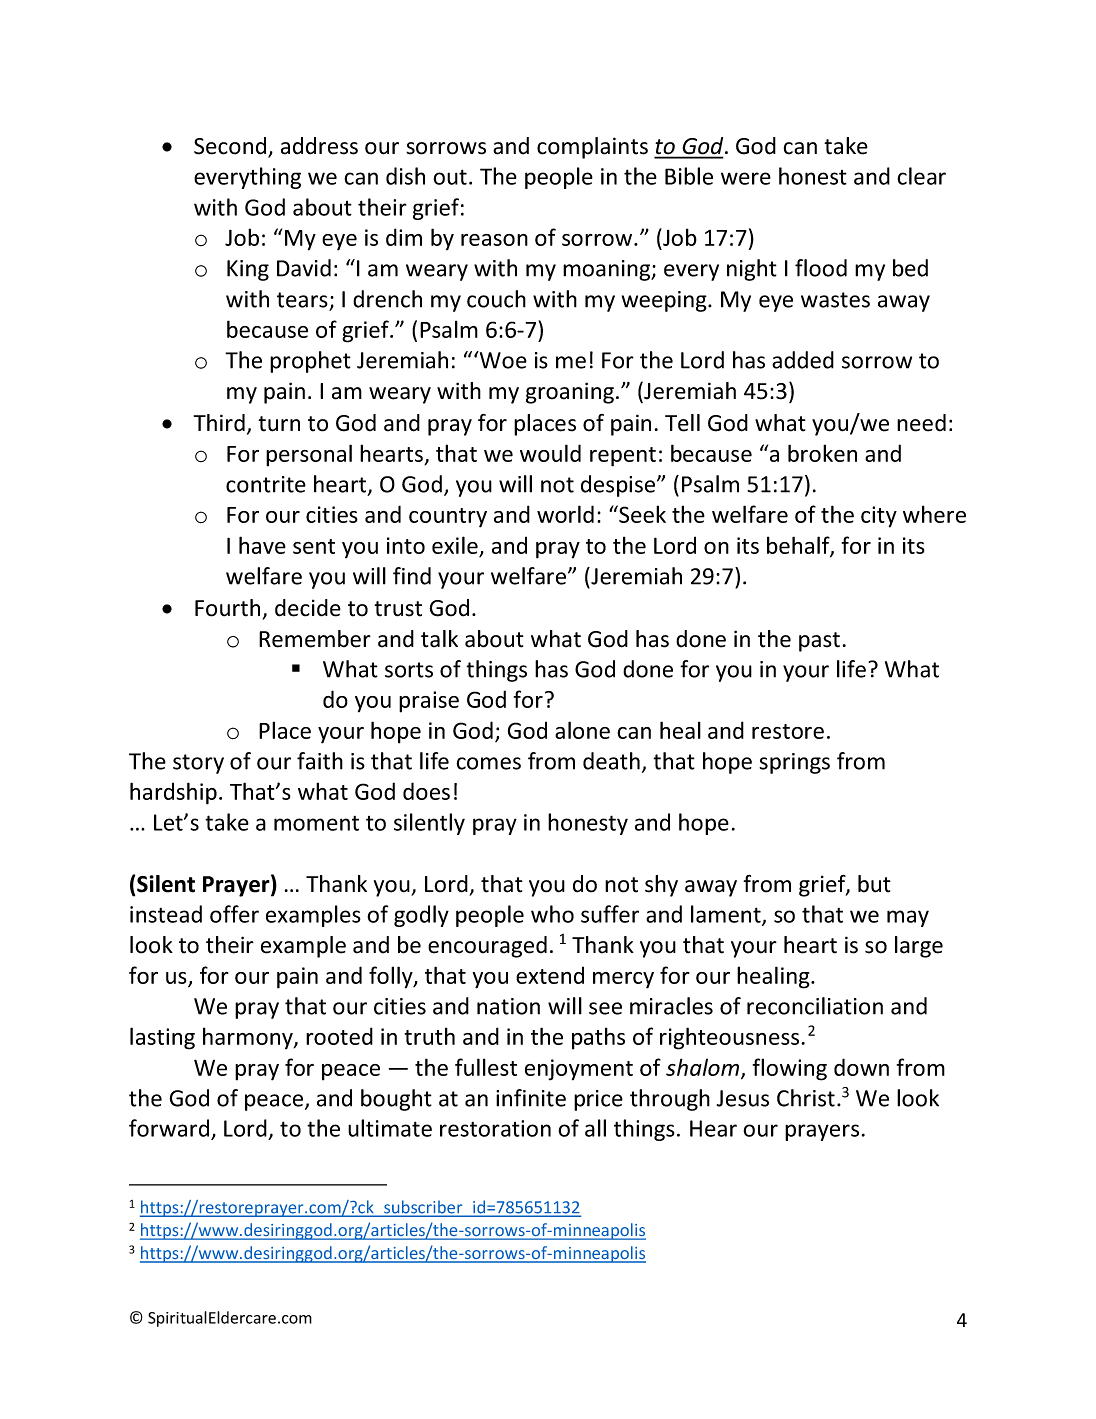  Describe the element at coordinates (550, 453) in the page. I see `would` at that location.
